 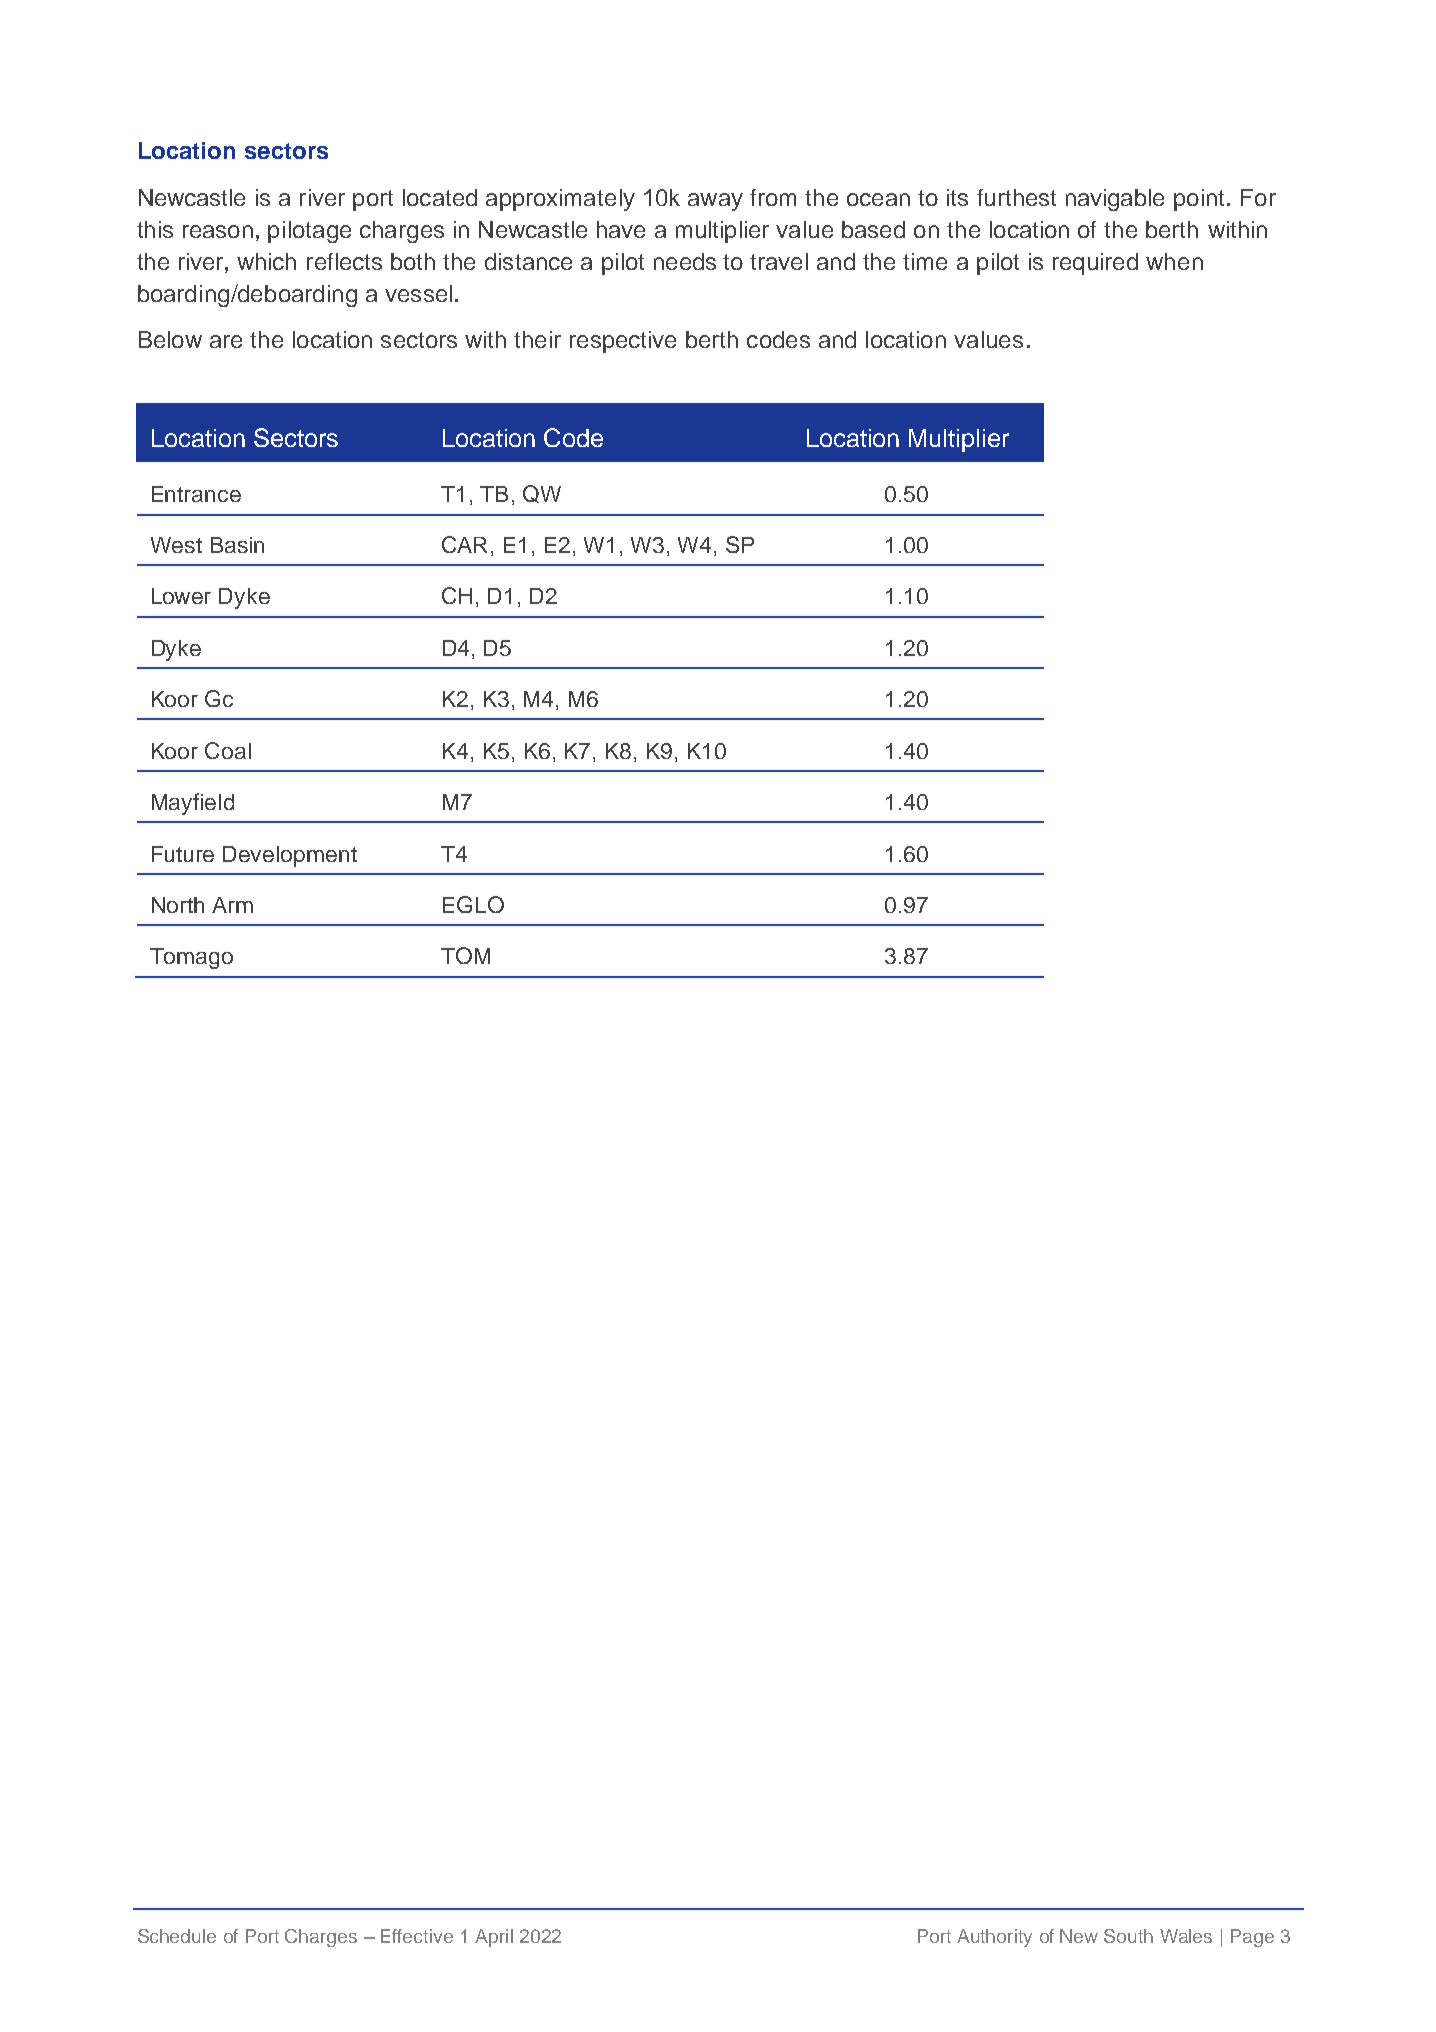 I want to click on April, so click(x=494, y=1938).
